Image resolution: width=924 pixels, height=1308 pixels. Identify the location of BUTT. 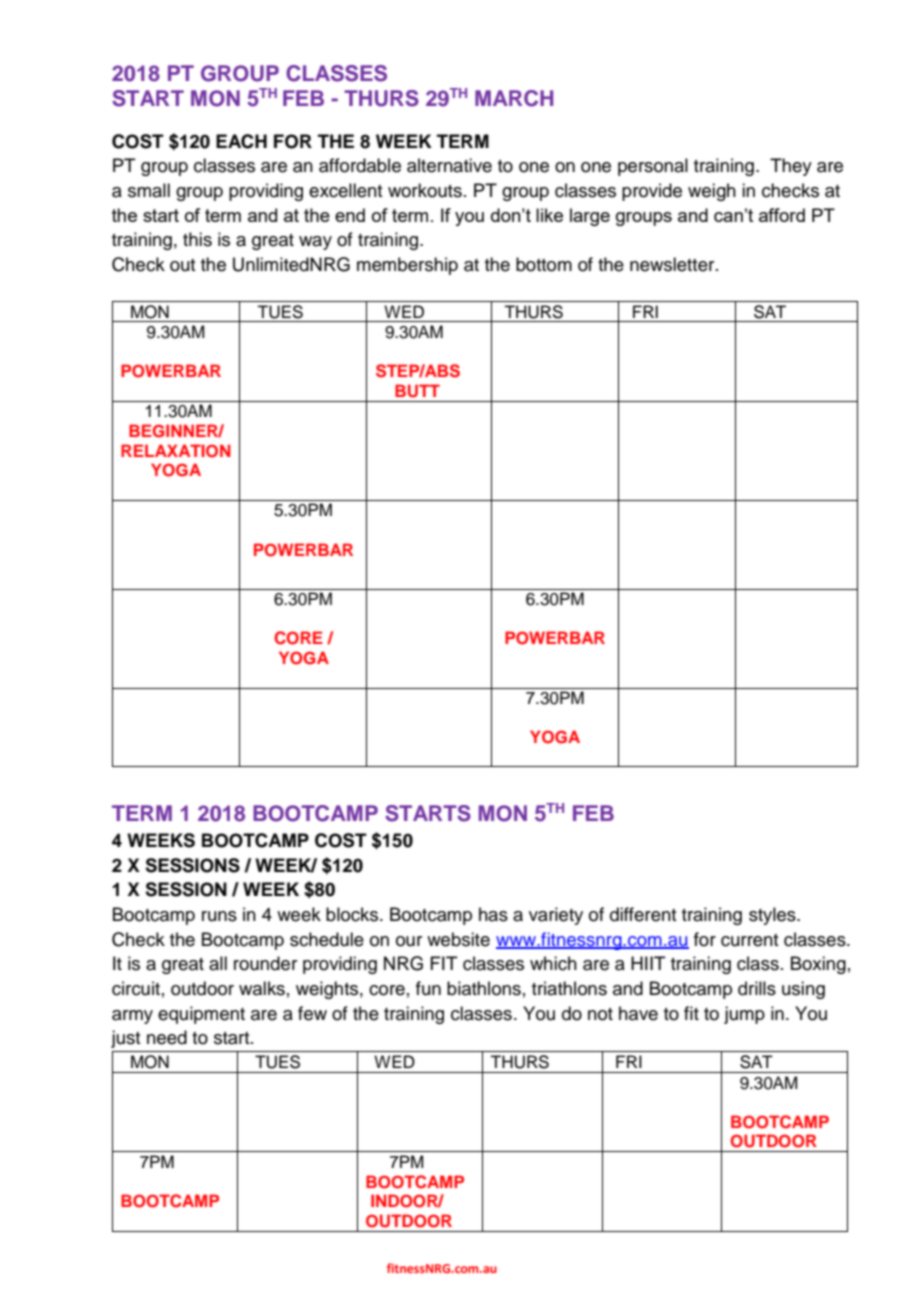
(417, 391).
